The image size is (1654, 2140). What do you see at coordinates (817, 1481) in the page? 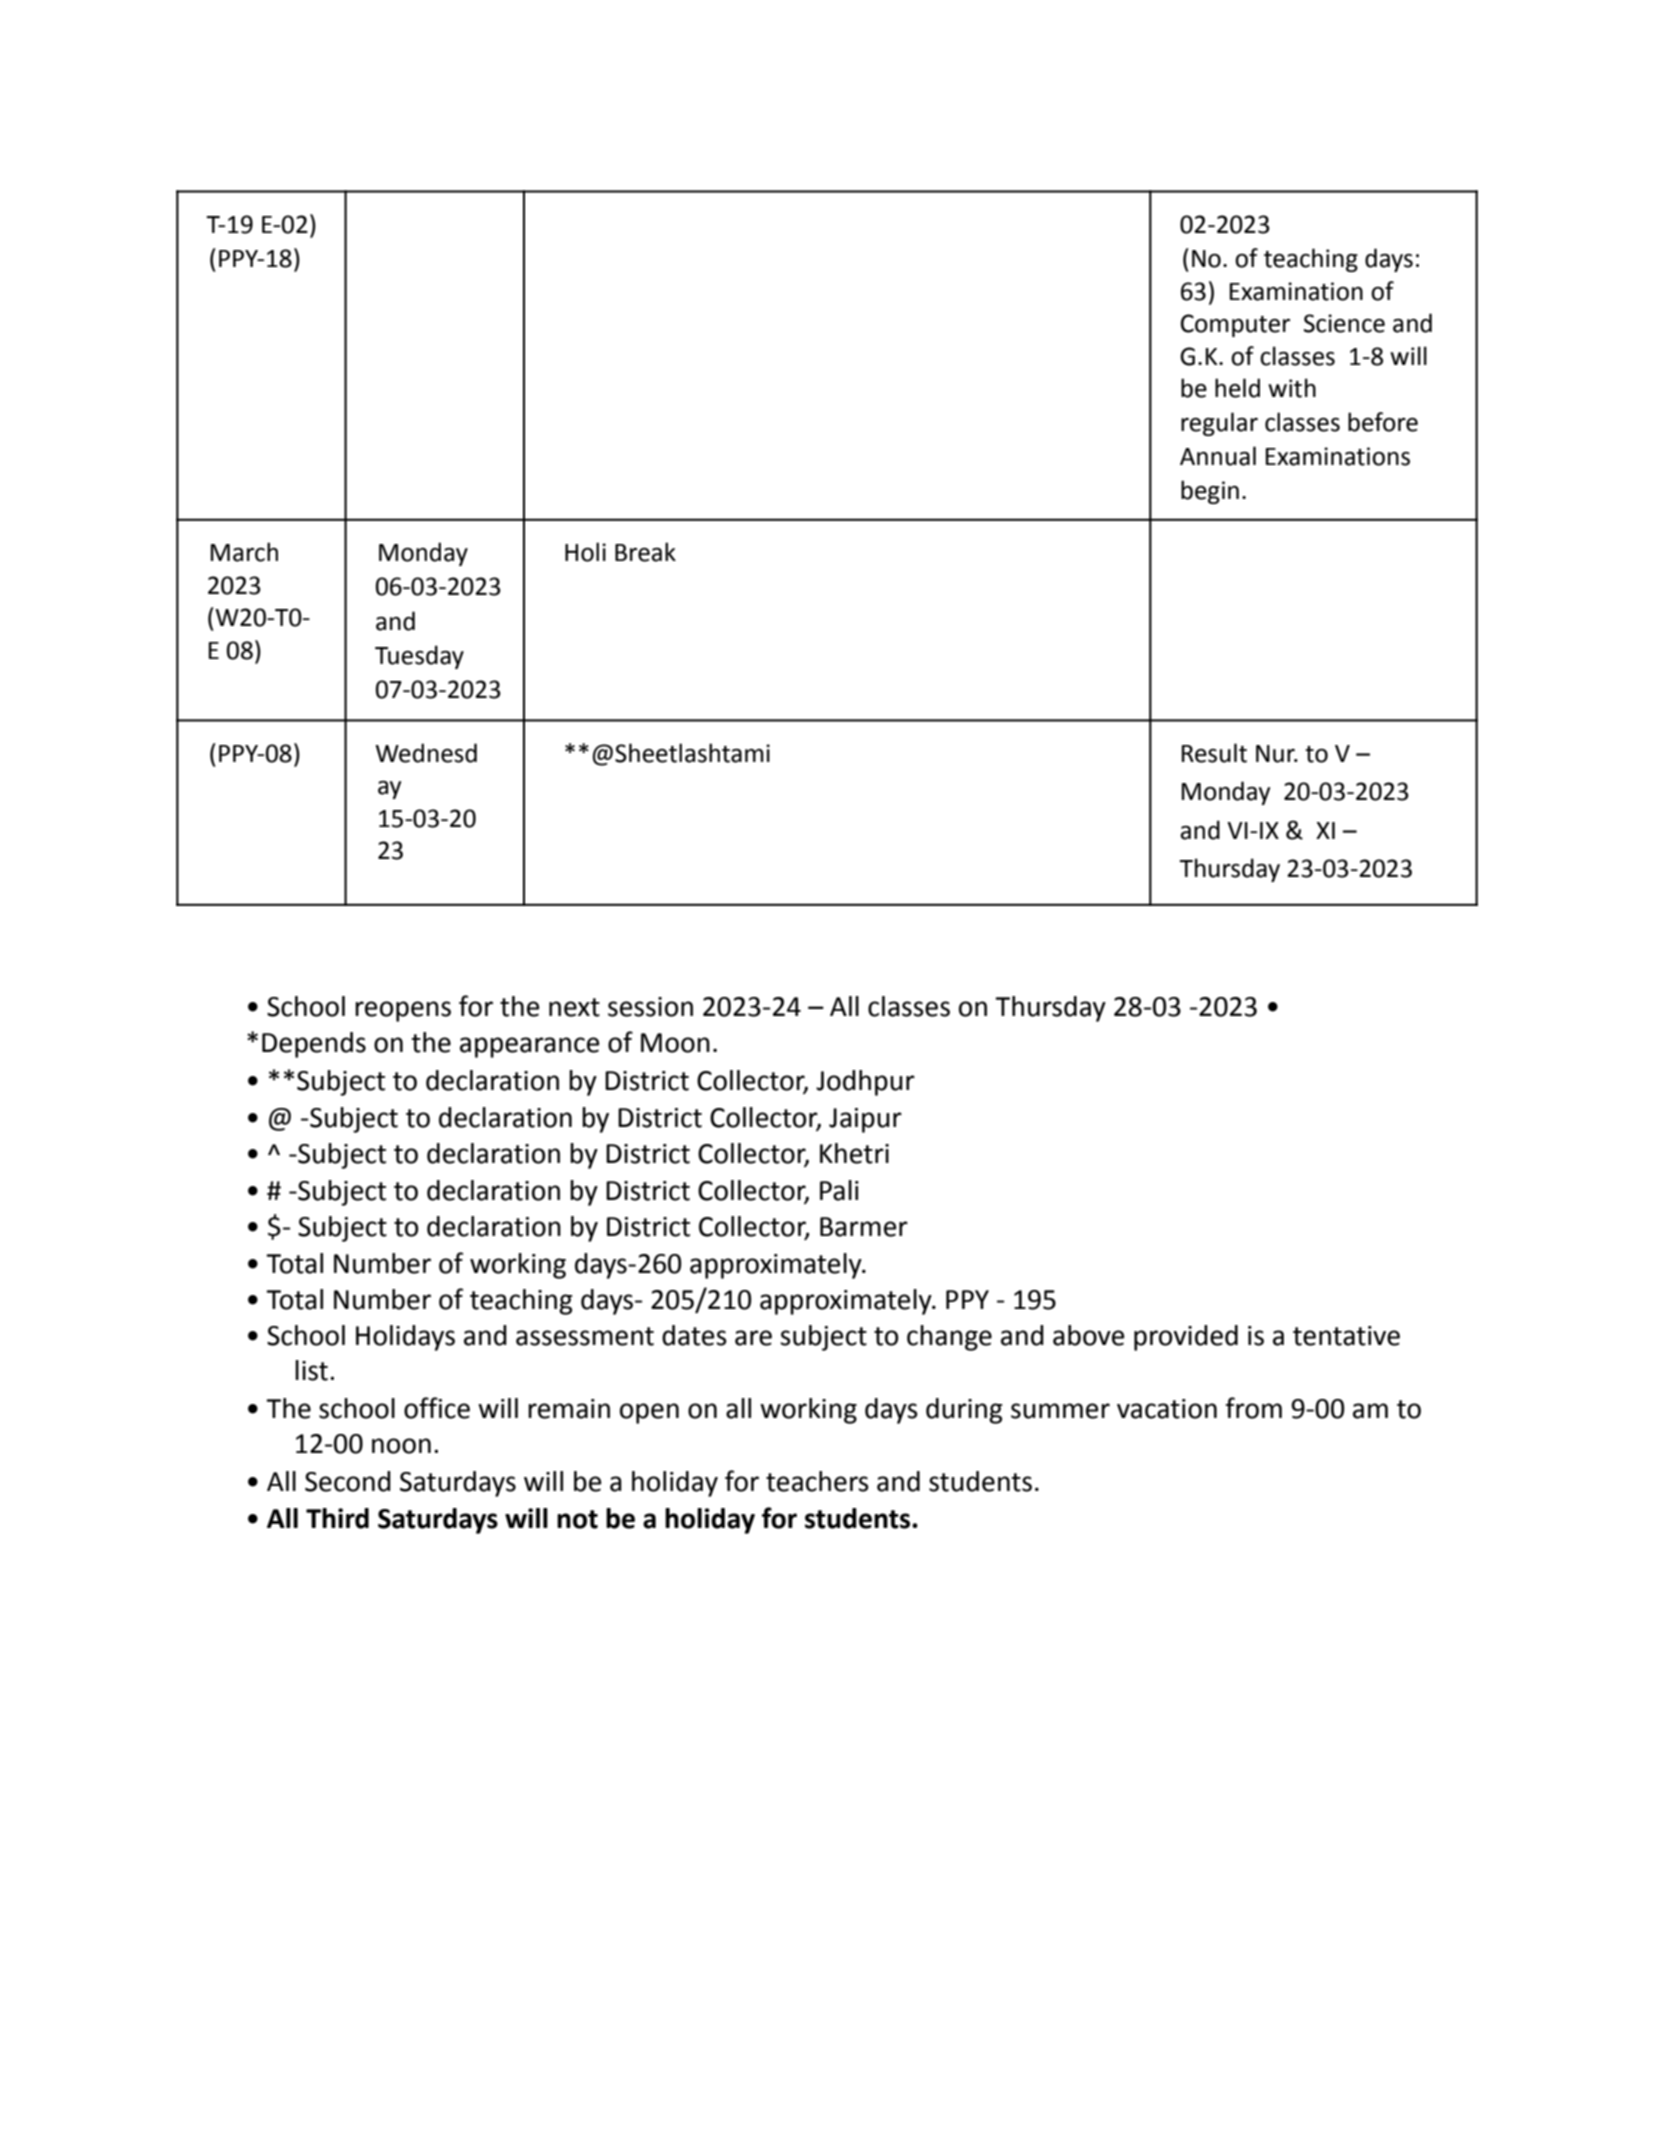
I see `teachers` at bounding box center [817, 1481].
